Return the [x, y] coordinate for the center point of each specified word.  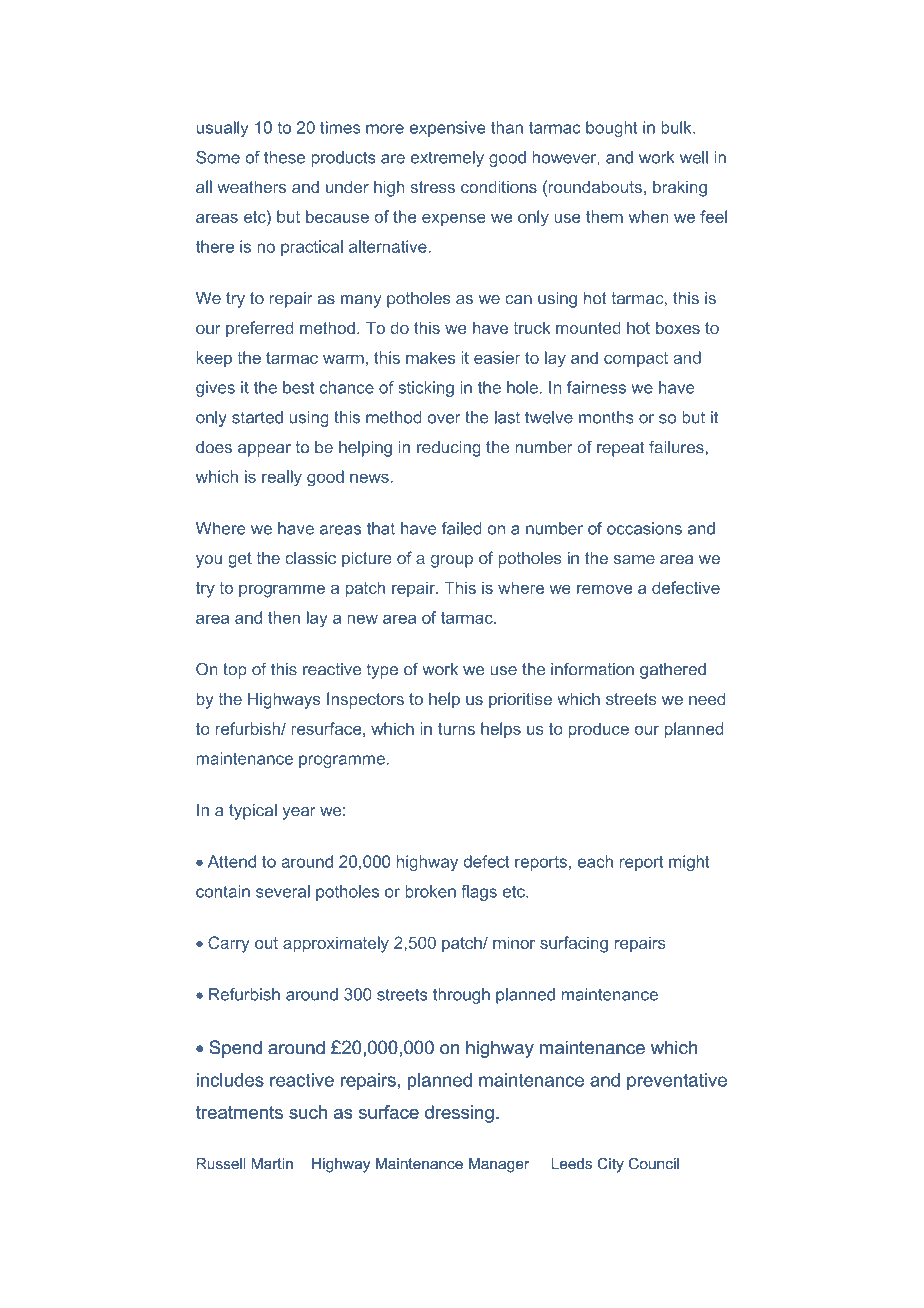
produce [599, 730]
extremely [447, 159]
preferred [259, 329]
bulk [677, 127]
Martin [272, 1164]
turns [456, 729]
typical [253, 812]
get [240, 560]
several [283, 891]
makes [430, 357]
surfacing [574, 944]
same [634, 559]
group [452, 561]
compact [636, 359]
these [284, 157]
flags [479, 893]
